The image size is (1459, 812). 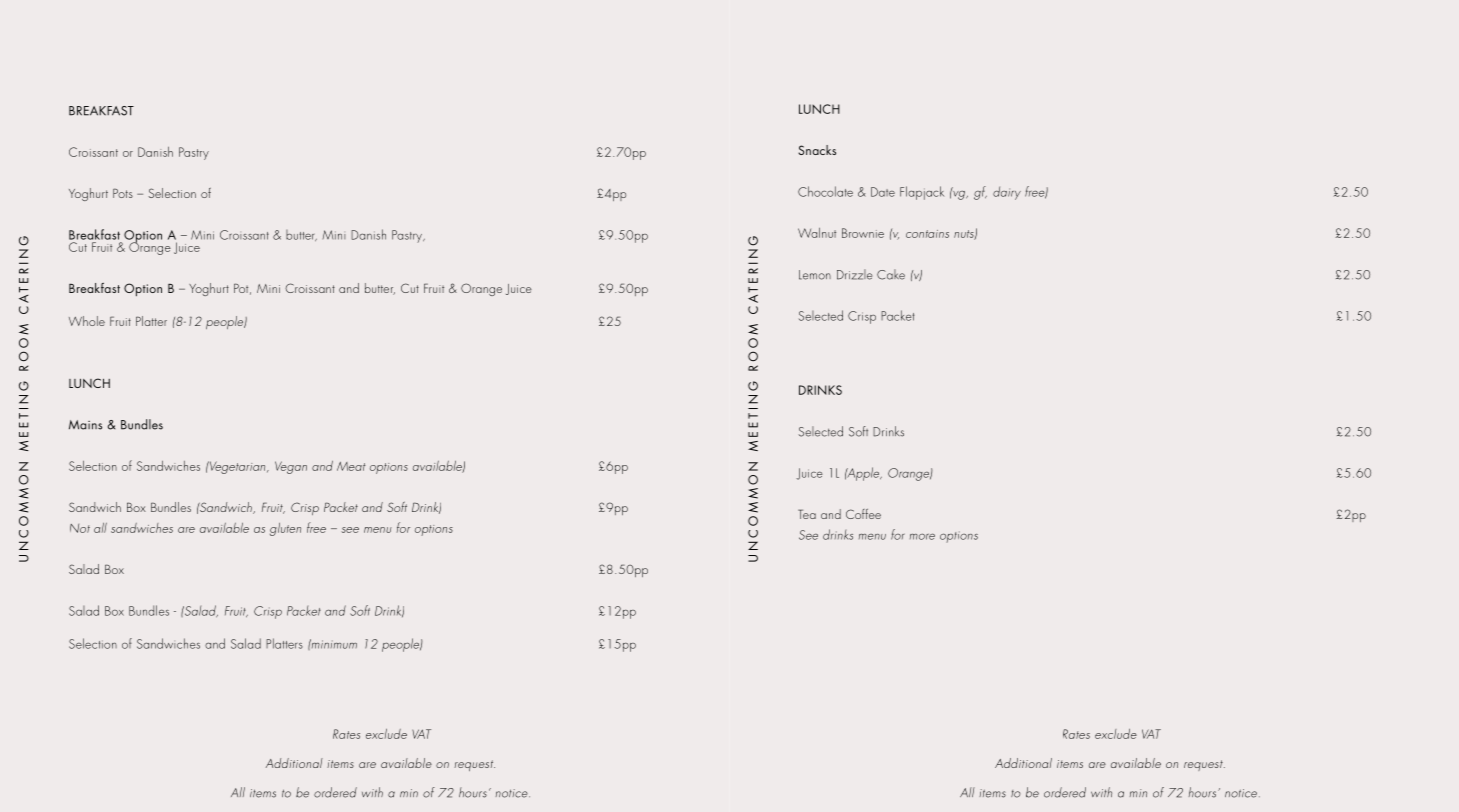 What do you see at coordinates (123, 193) in the screenshot?
I see `Pots` at bounding box center [123, 193].
